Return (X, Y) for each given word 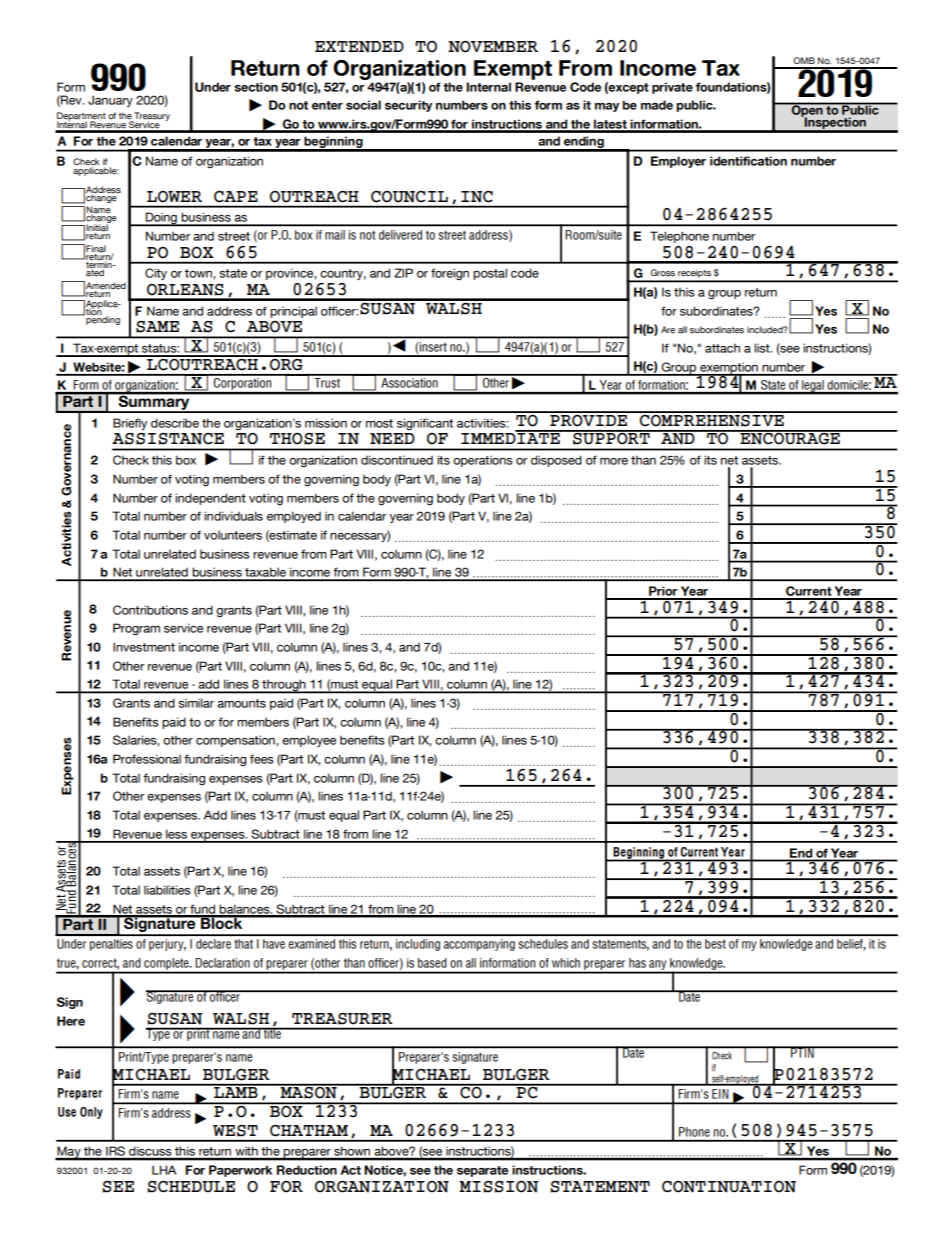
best (715, 944)
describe (175, 423)
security (408, 106)
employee (309, 741)
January (110, 101)
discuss (150, 1153)
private (672, 88)
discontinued (397, 460)
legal (813, 387)
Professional (147, 759)
